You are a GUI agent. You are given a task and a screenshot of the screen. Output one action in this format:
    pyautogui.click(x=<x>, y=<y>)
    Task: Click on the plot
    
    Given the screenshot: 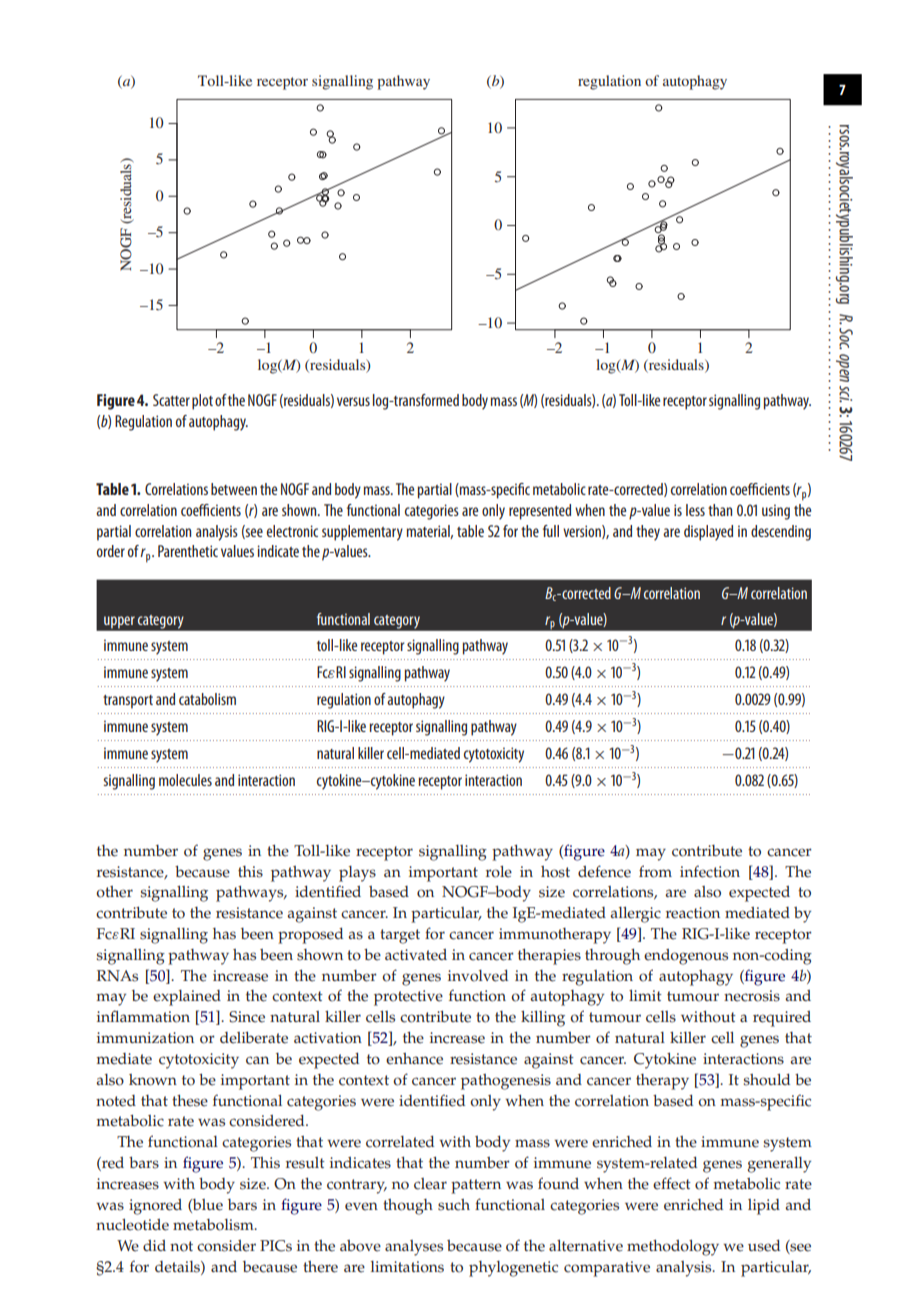 What is the action you would take?
    pyautogui.click(x=202, y=402)
